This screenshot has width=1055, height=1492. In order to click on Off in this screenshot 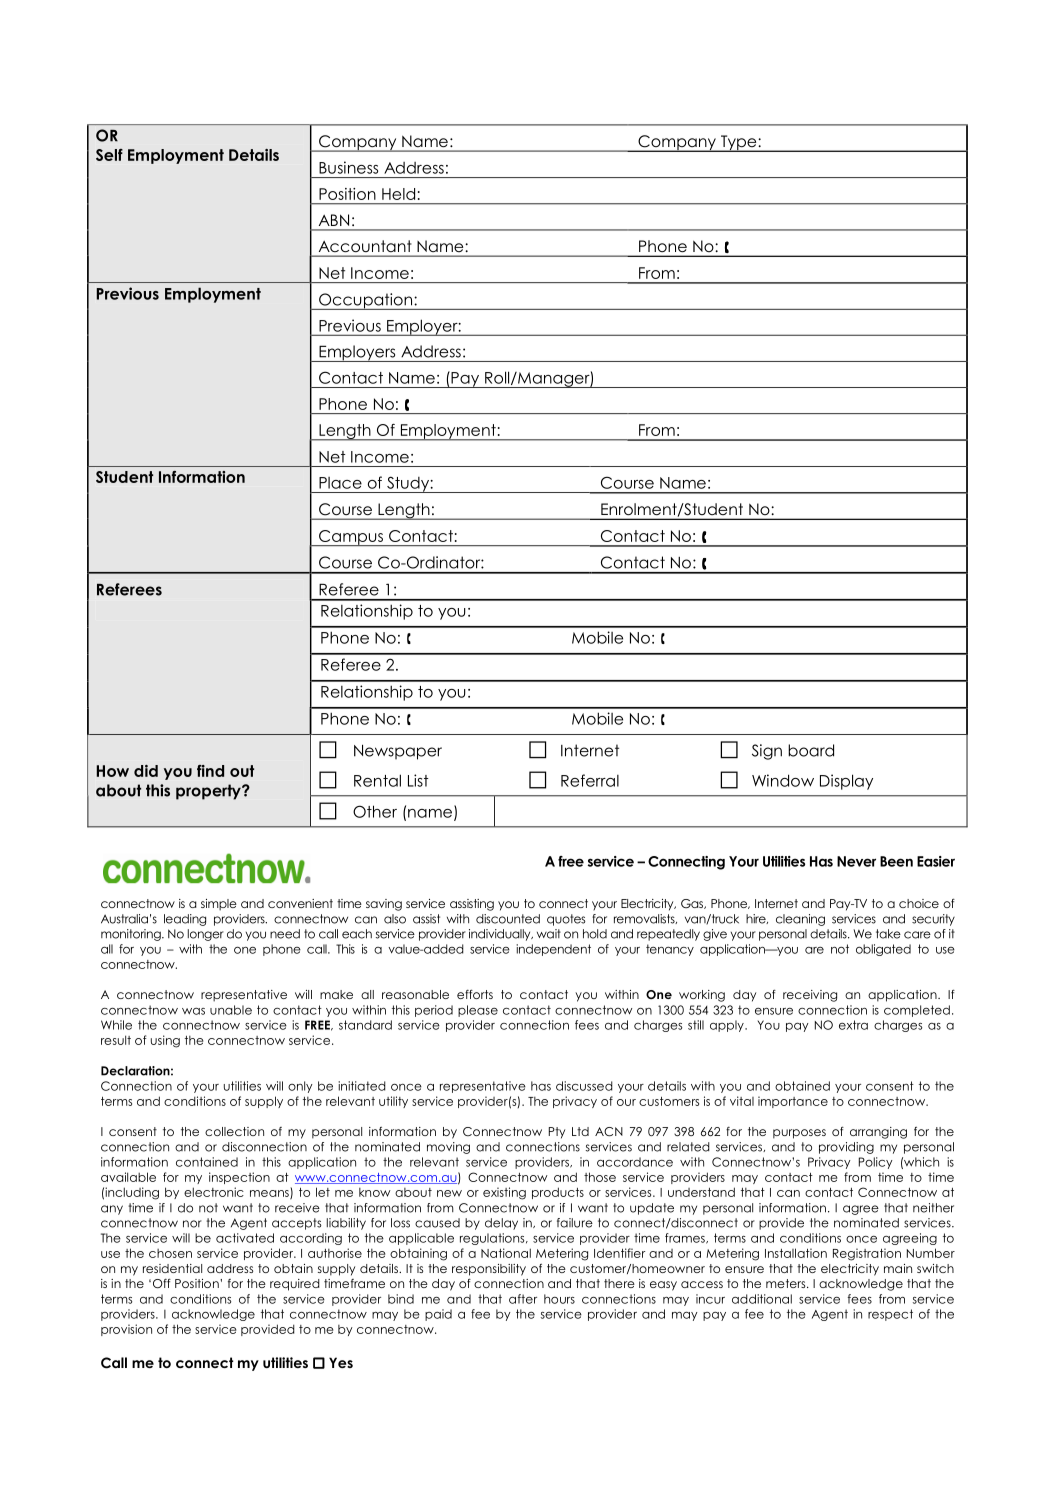, I will do `click(162, 1283)`.
